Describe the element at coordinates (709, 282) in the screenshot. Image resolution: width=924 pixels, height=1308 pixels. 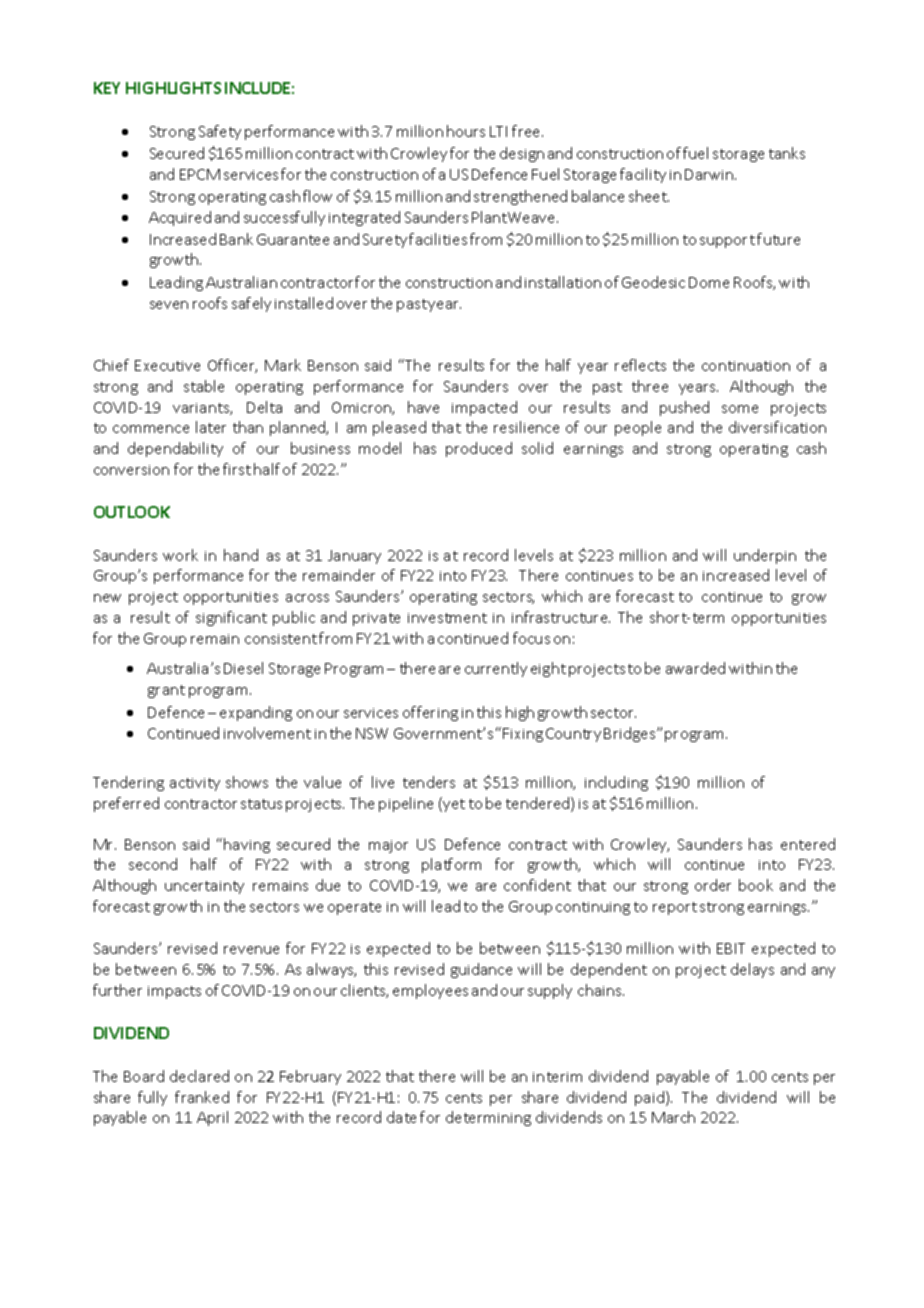
I see `Dome` at that location.
